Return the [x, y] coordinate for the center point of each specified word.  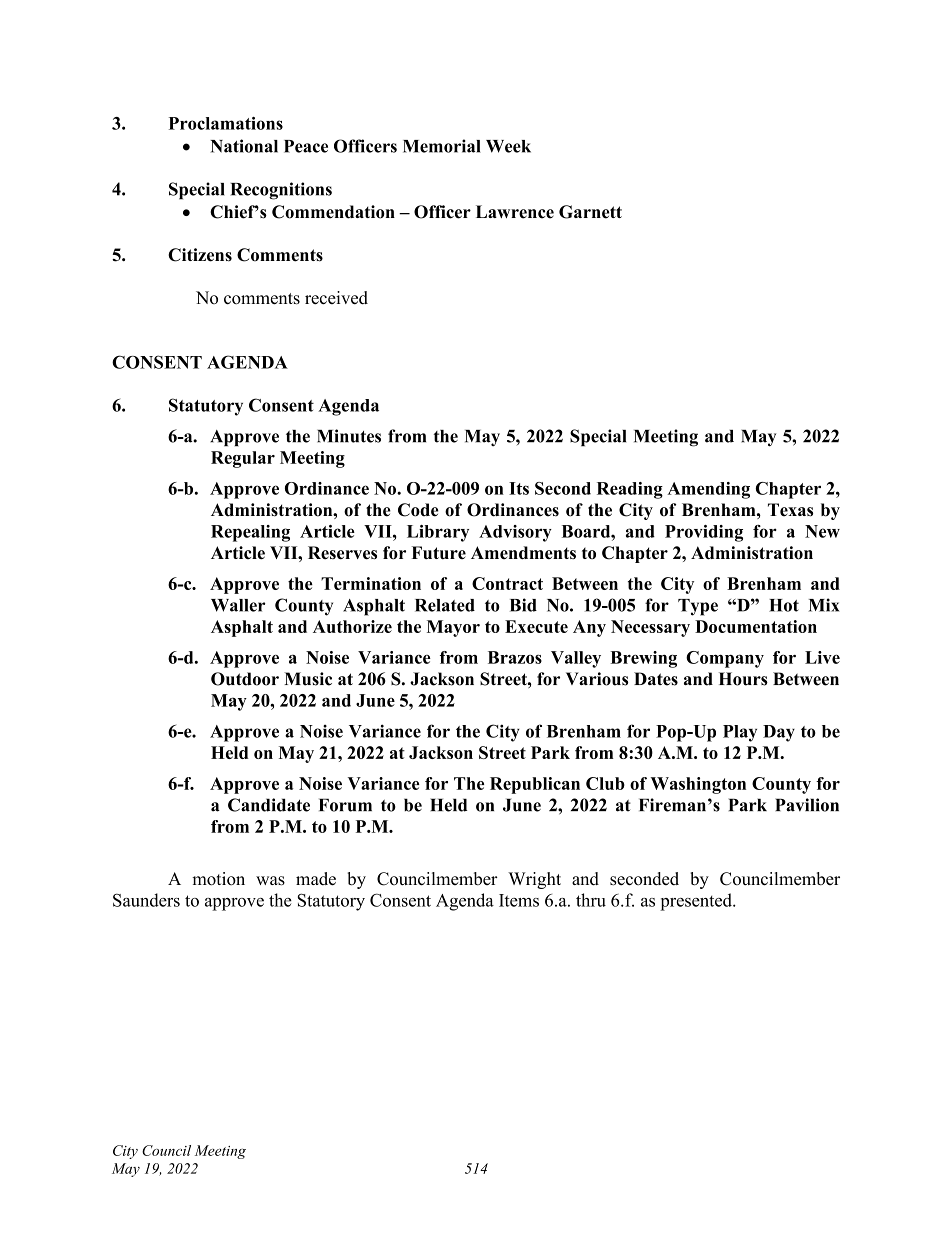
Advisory [515, 533]
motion [218, 879]
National [244, 146]
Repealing [250, 533]
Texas [790, 510]
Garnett [590, 212]
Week [508, 146]
